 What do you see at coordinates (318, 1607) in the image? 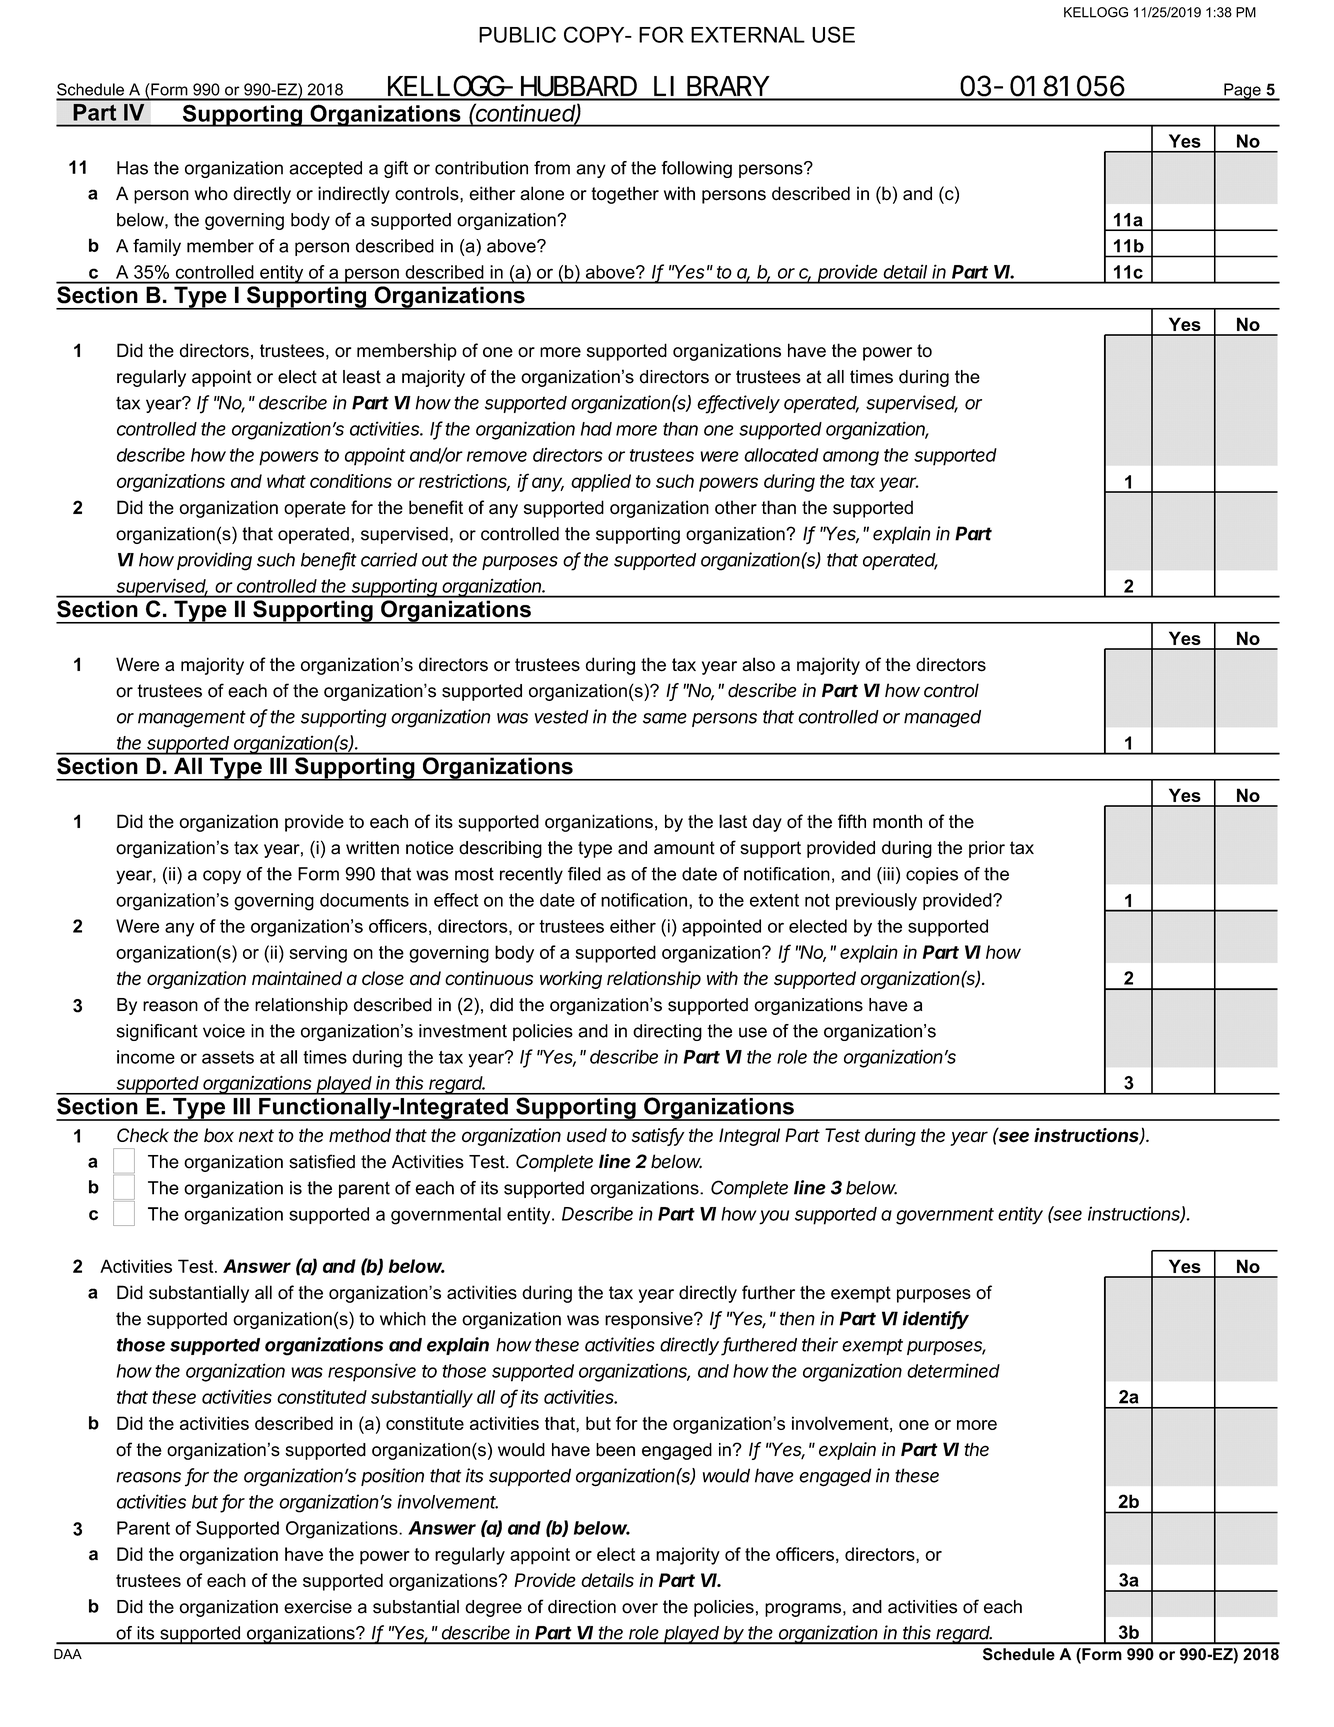
I see `exercise` at bounding box center [318, 1607].
